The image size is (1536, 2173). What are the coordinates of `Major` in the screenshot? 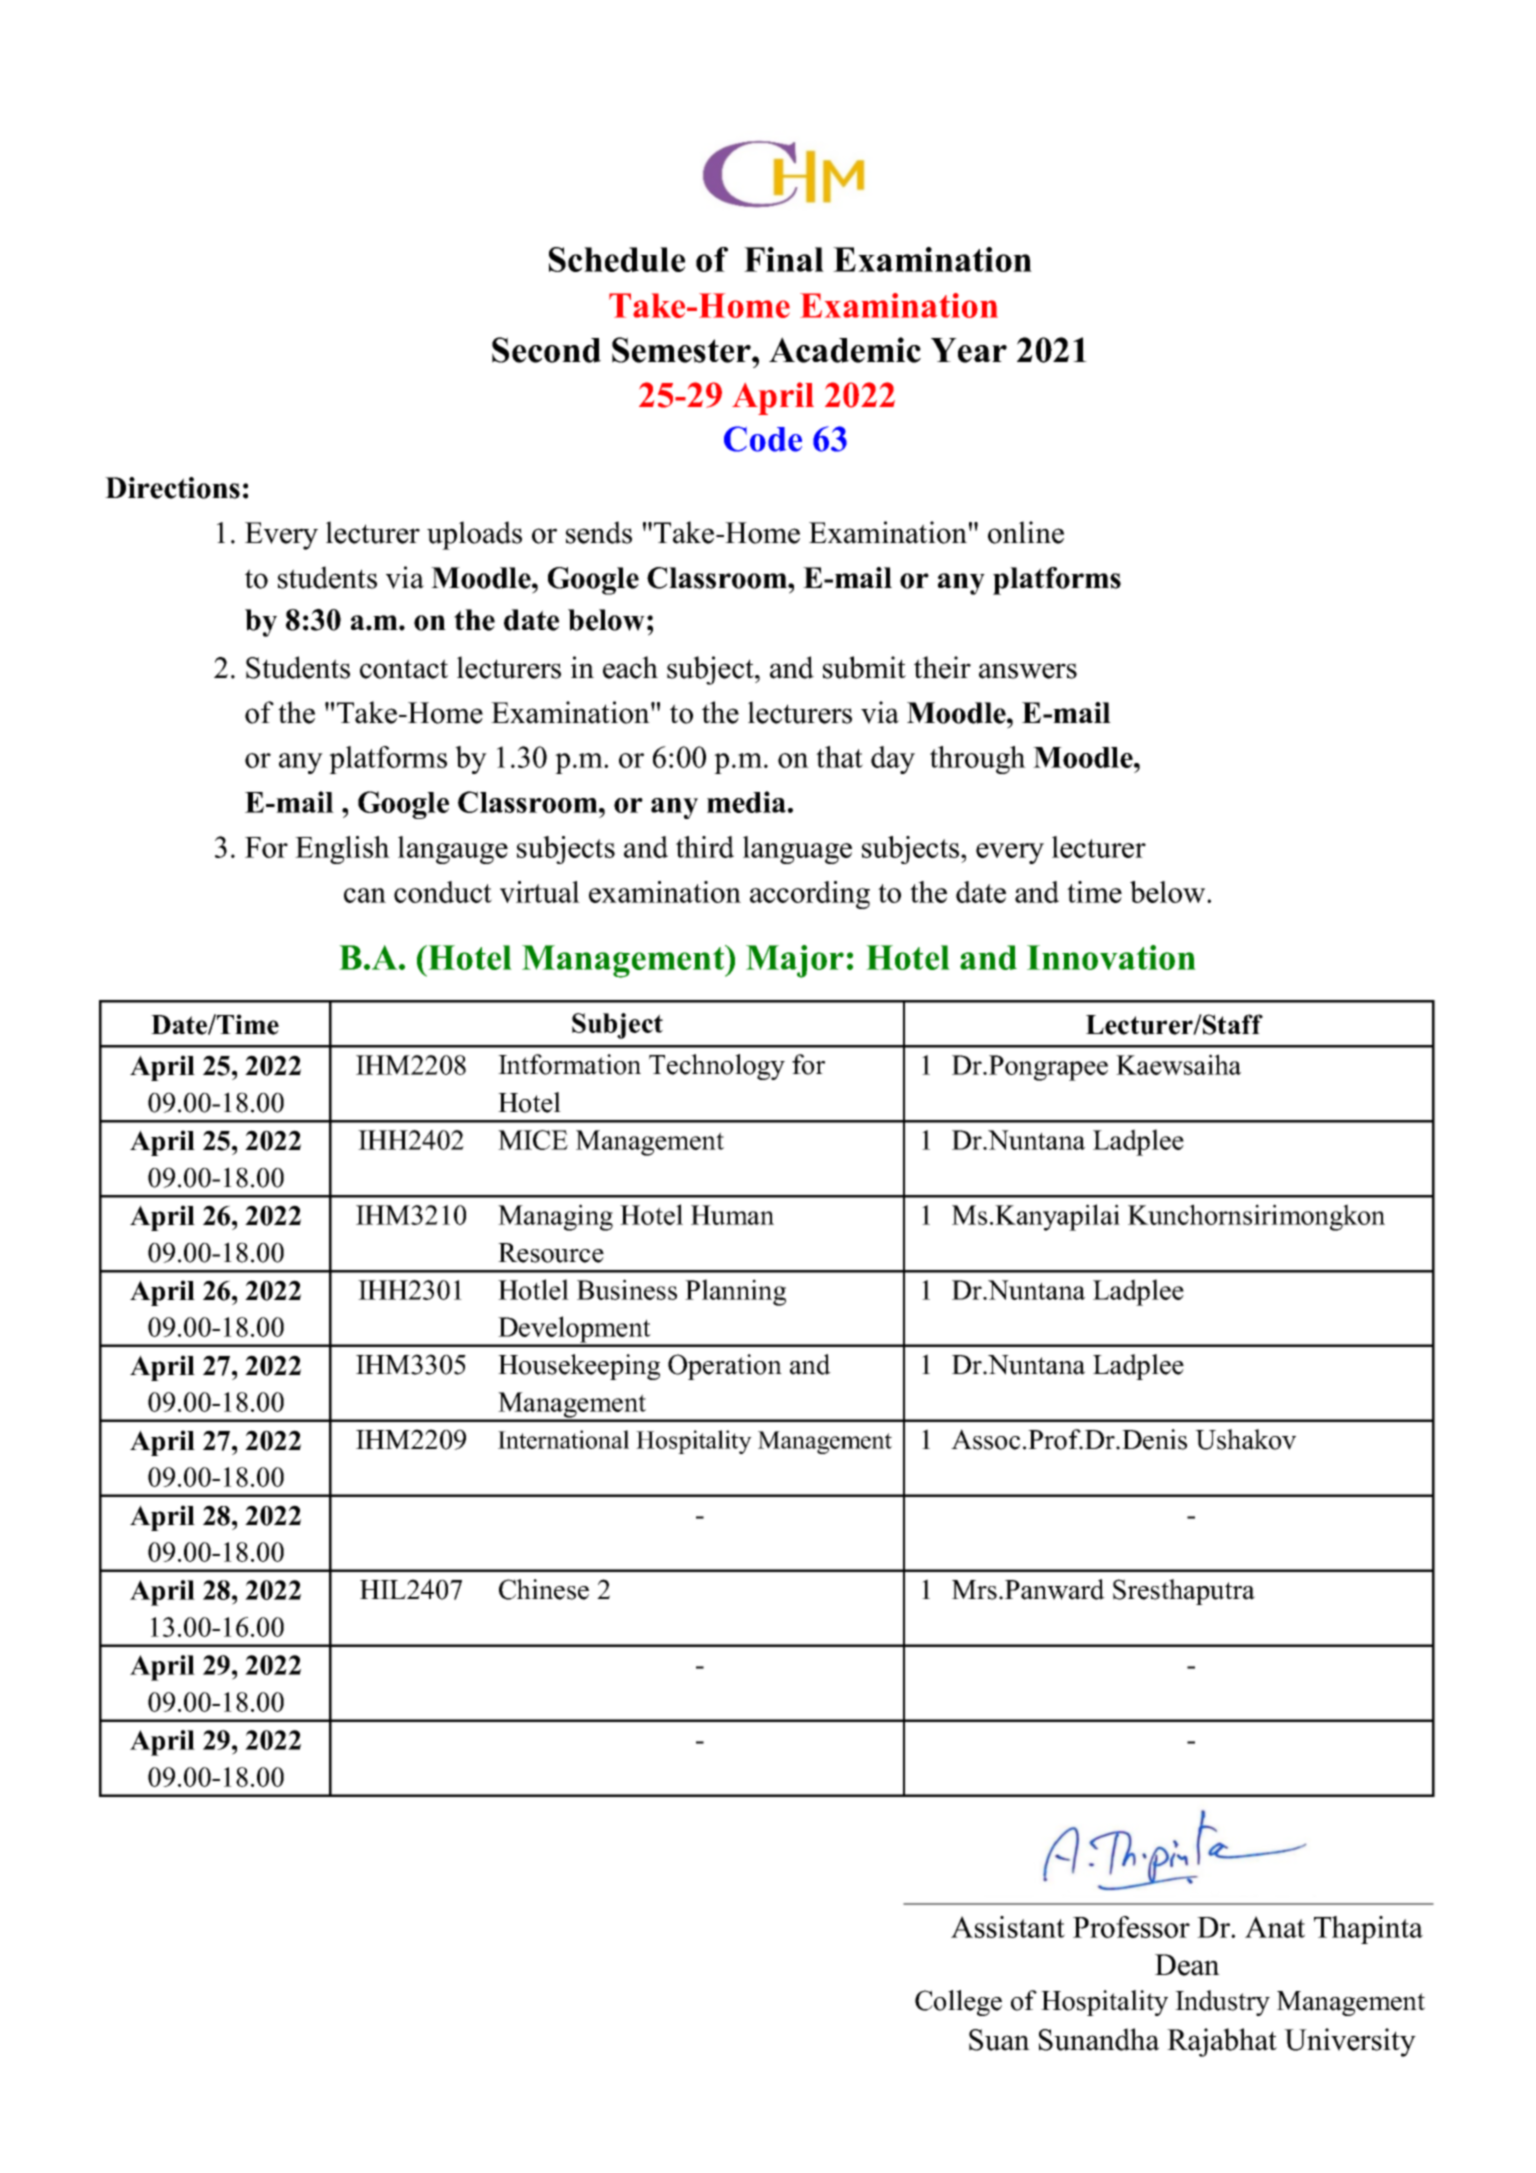 It's located at (795, 961).
